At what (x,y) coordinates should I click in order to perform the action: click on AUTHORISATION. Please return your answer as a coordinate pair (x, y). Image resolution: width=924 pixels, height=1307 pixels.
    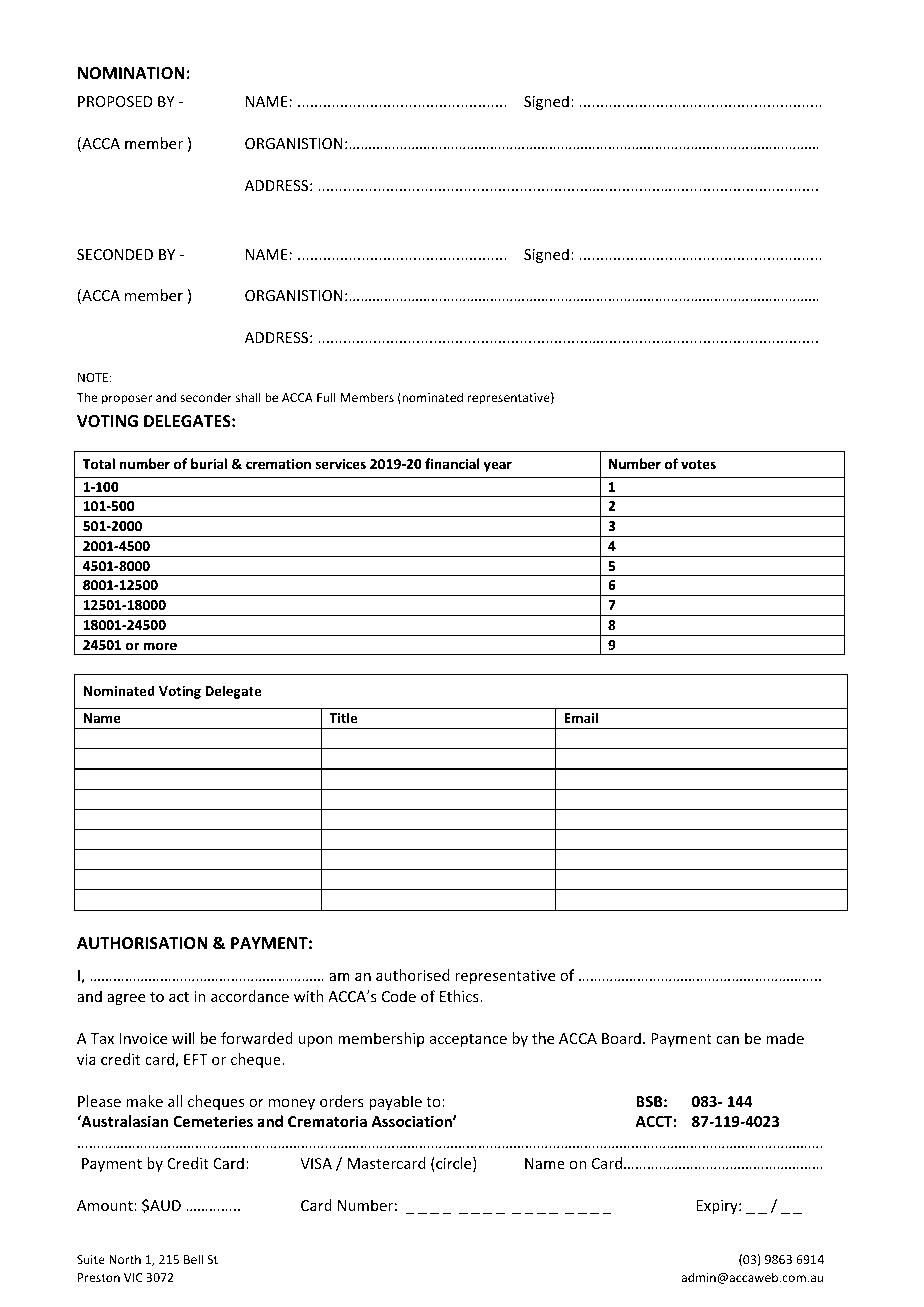
    Looking at the image, I should click on (142, 943).
